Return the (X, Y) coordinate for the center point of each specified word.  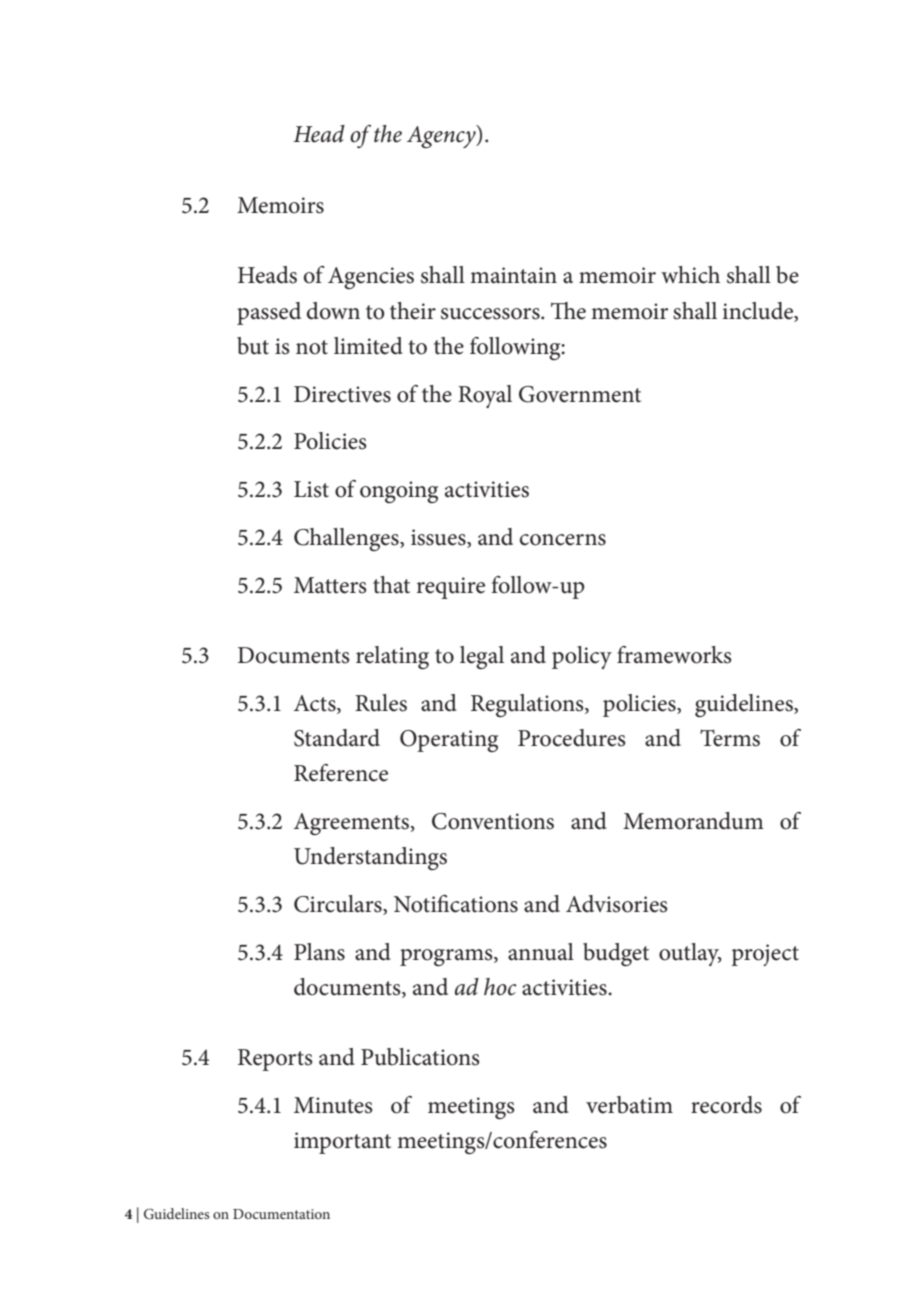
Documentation (281, 1214)
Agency (442, 136)
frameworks (674, 655)
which (690, 275)
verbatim (629, 1105)
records (726, 1105)
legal (482, 658)
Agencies (371, 278)
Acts (316, 703)
